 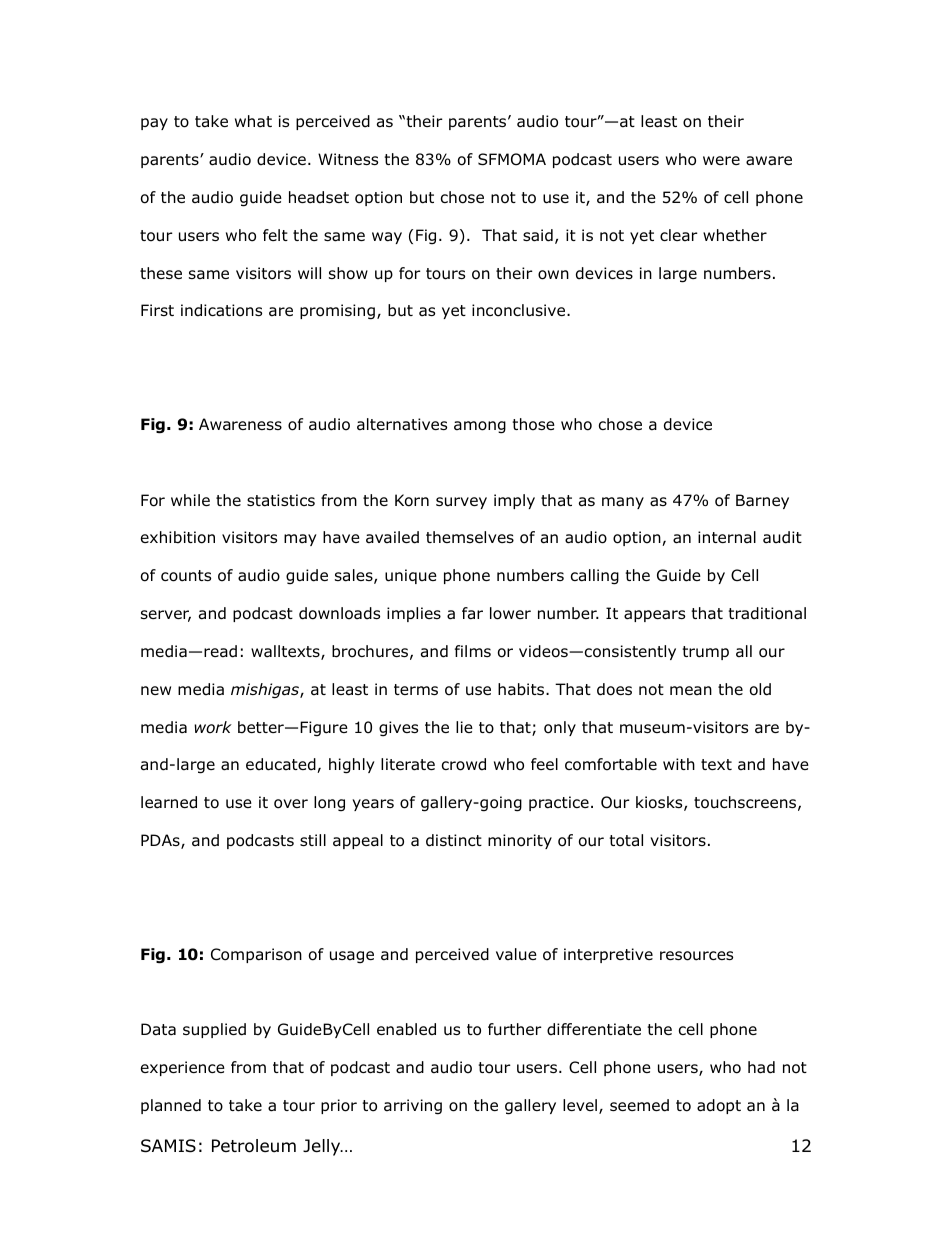 I want to click on learned, so click(x=169, y=802).
